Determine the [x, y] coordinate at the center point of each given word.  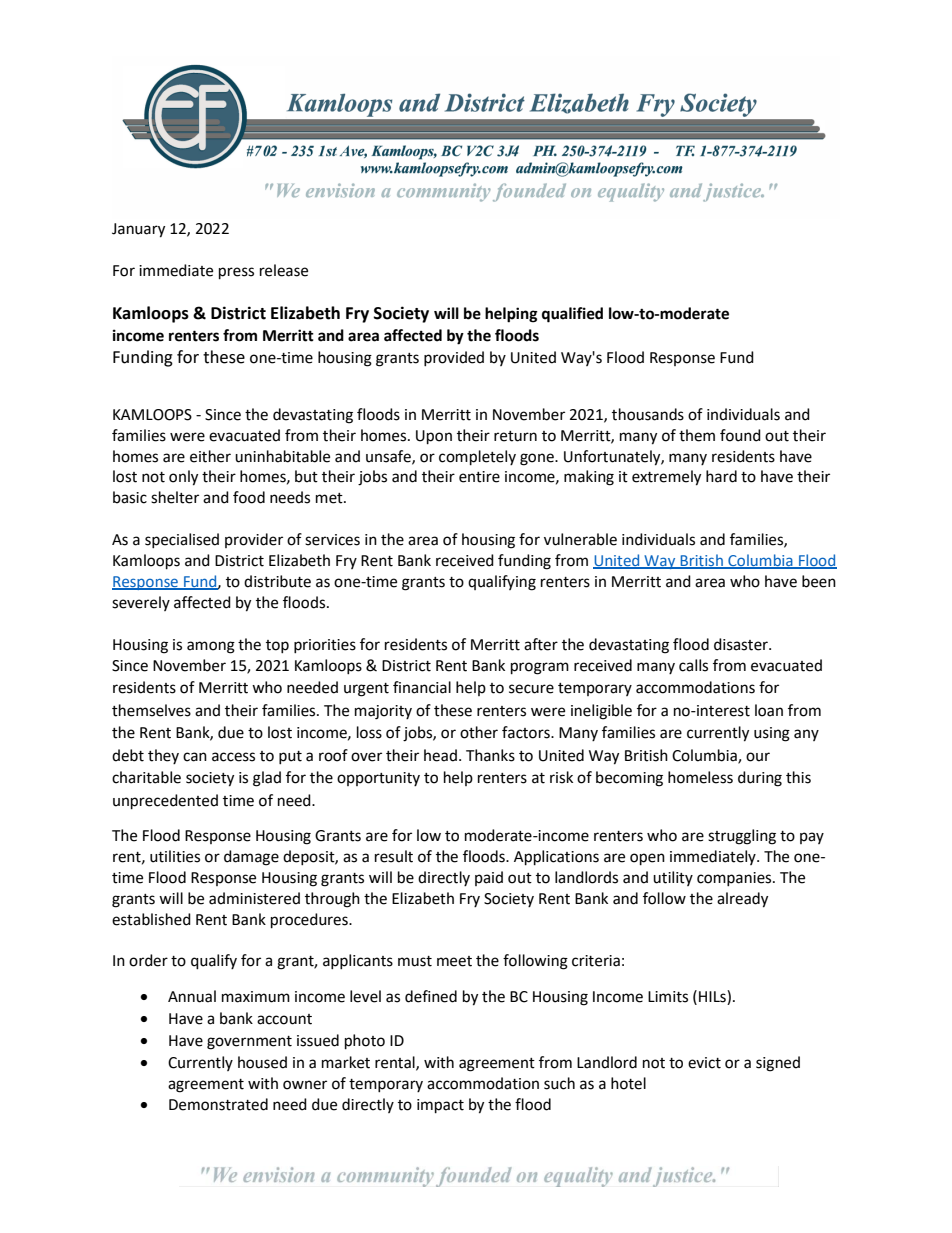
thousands [648, 414]
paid [489, 878]
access [233, 757]
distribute [277, 581]
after [541, 644]
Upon [434, 437]
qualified [572, 315]
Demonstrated [218, 1104]
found [740, 435]
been [819, 581]
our [758, 757]
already [742, 900]
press [236, 273]
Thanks [490, 755]
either [210, 456]
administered [254, 898]
